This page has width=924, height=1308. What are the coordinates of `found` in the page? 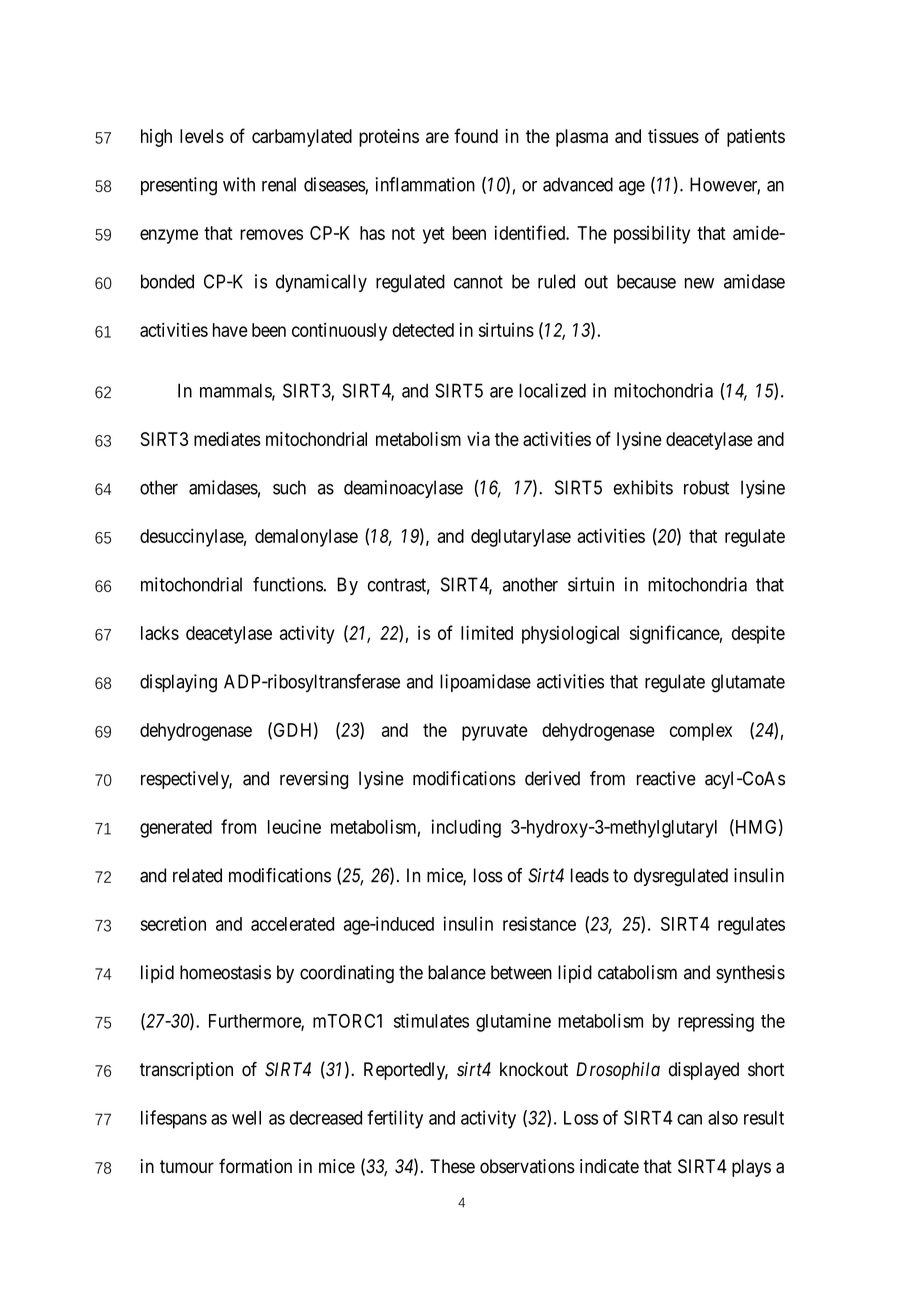 It's located at (476, 135).
